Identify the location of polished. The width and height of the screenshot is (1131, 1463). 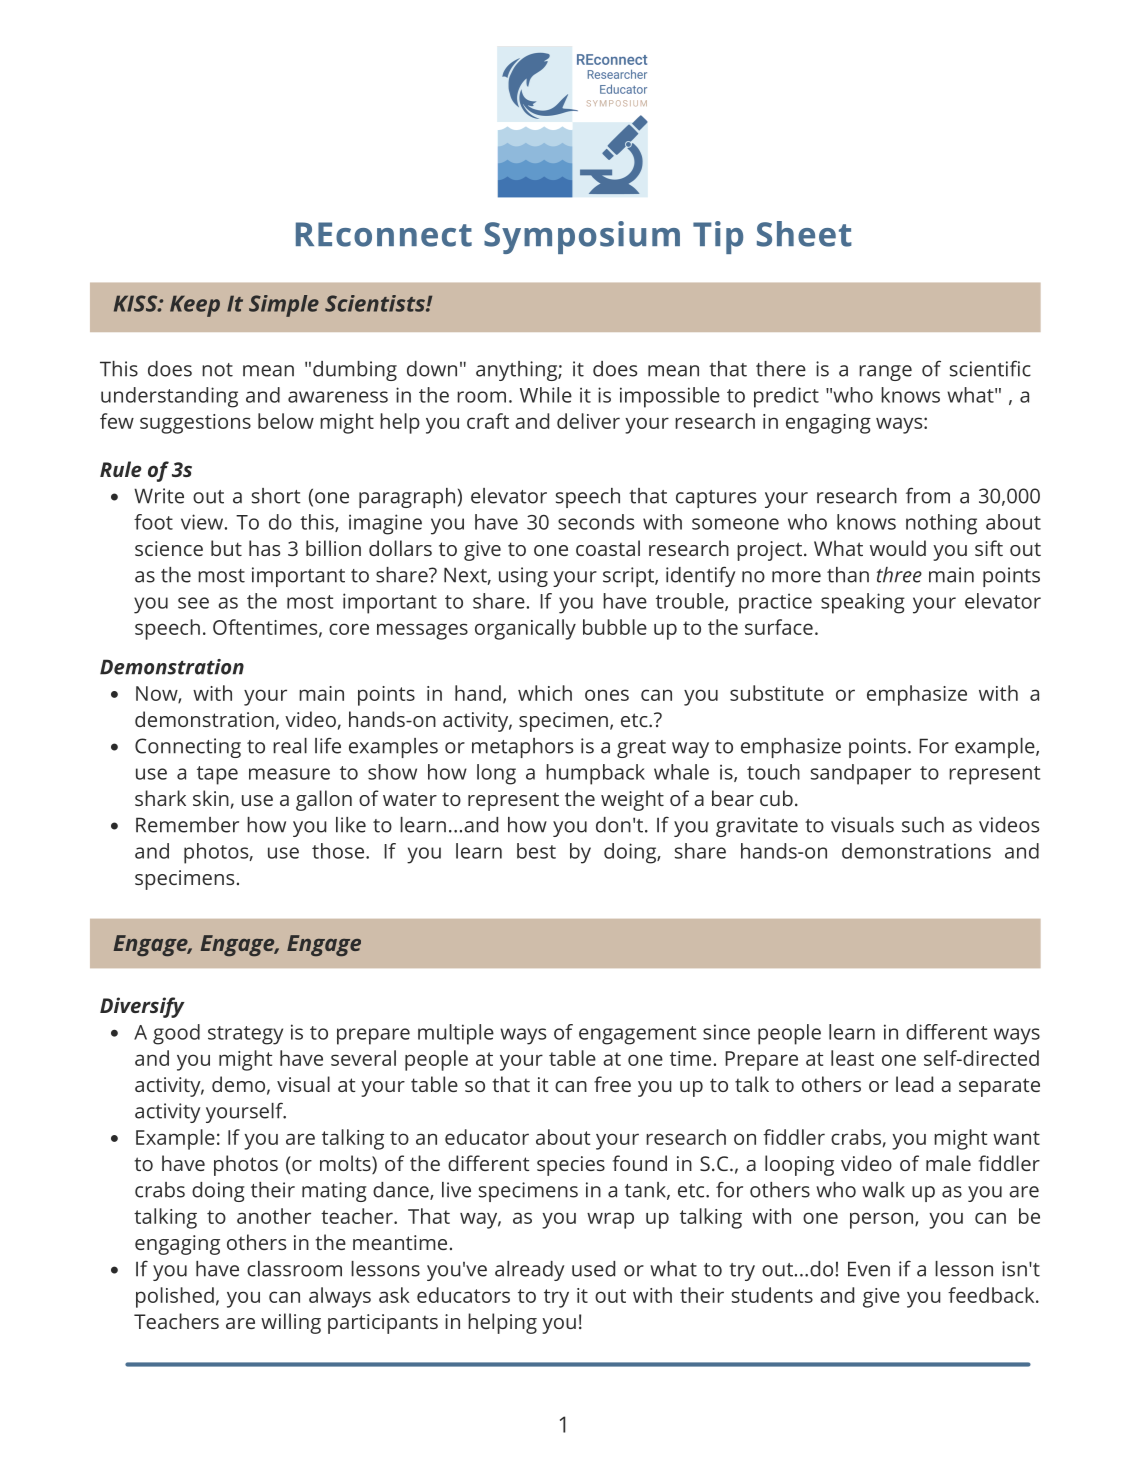
(175, 1297).
